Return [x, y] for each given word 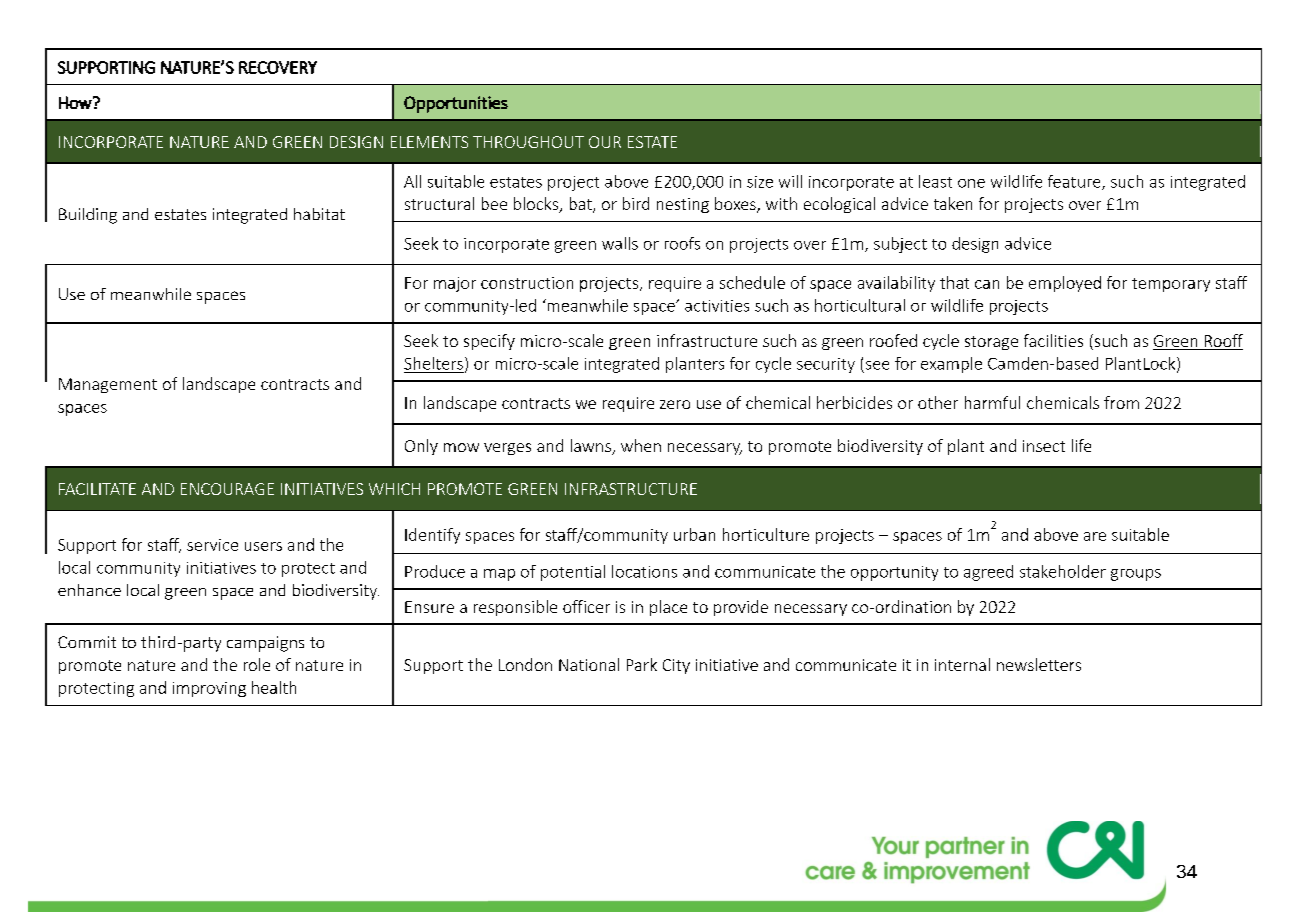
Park [642, 664]
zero [675, 404]
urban [694, 534]
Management [108, 385]
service [212, 545]
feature [1075, 182]
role [257, 664]
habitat [319, 214]
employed [1065, 284]
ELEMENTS [429, 142]
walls [620, 243]
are [1095, 536]
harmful [992, 402]
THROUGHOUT [528, 142]
